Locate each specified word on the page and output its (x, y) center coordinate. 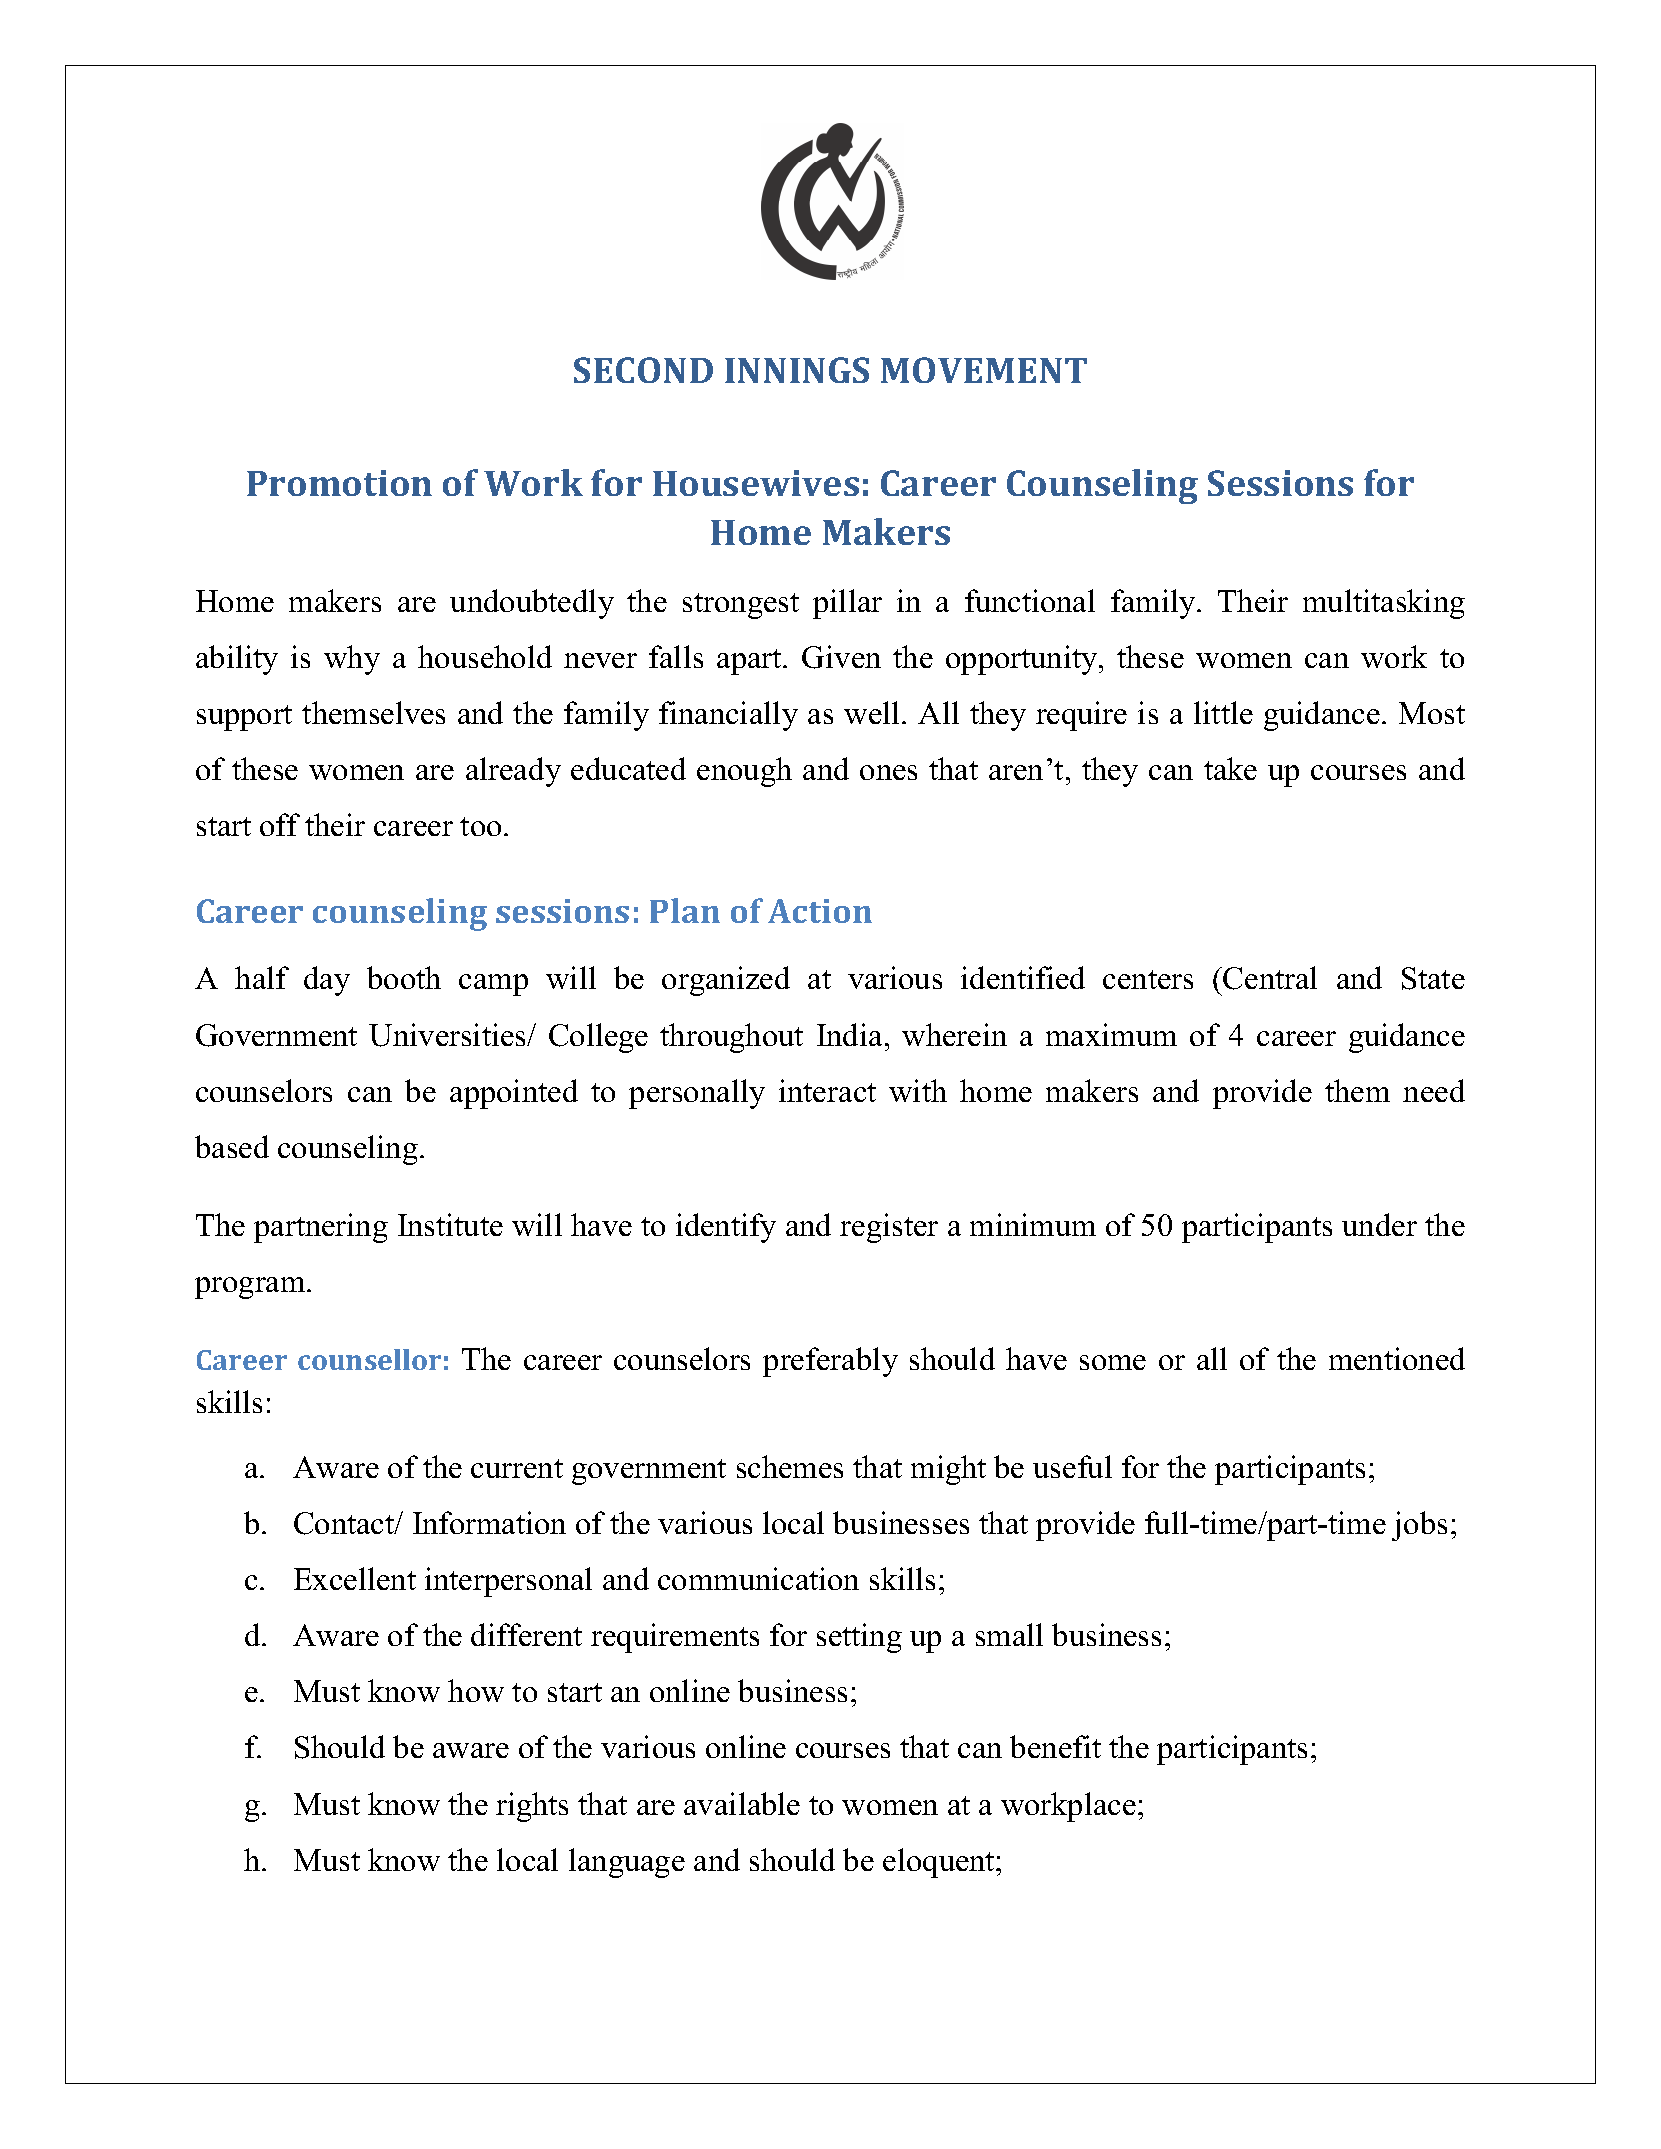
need (1434, 1090)
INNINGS (797, 370)
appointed (514, 1094)
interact (827, 1090)
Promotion (339, 483)
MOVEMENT (984, 370)
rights (532, 1807)
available (742, 1803)
